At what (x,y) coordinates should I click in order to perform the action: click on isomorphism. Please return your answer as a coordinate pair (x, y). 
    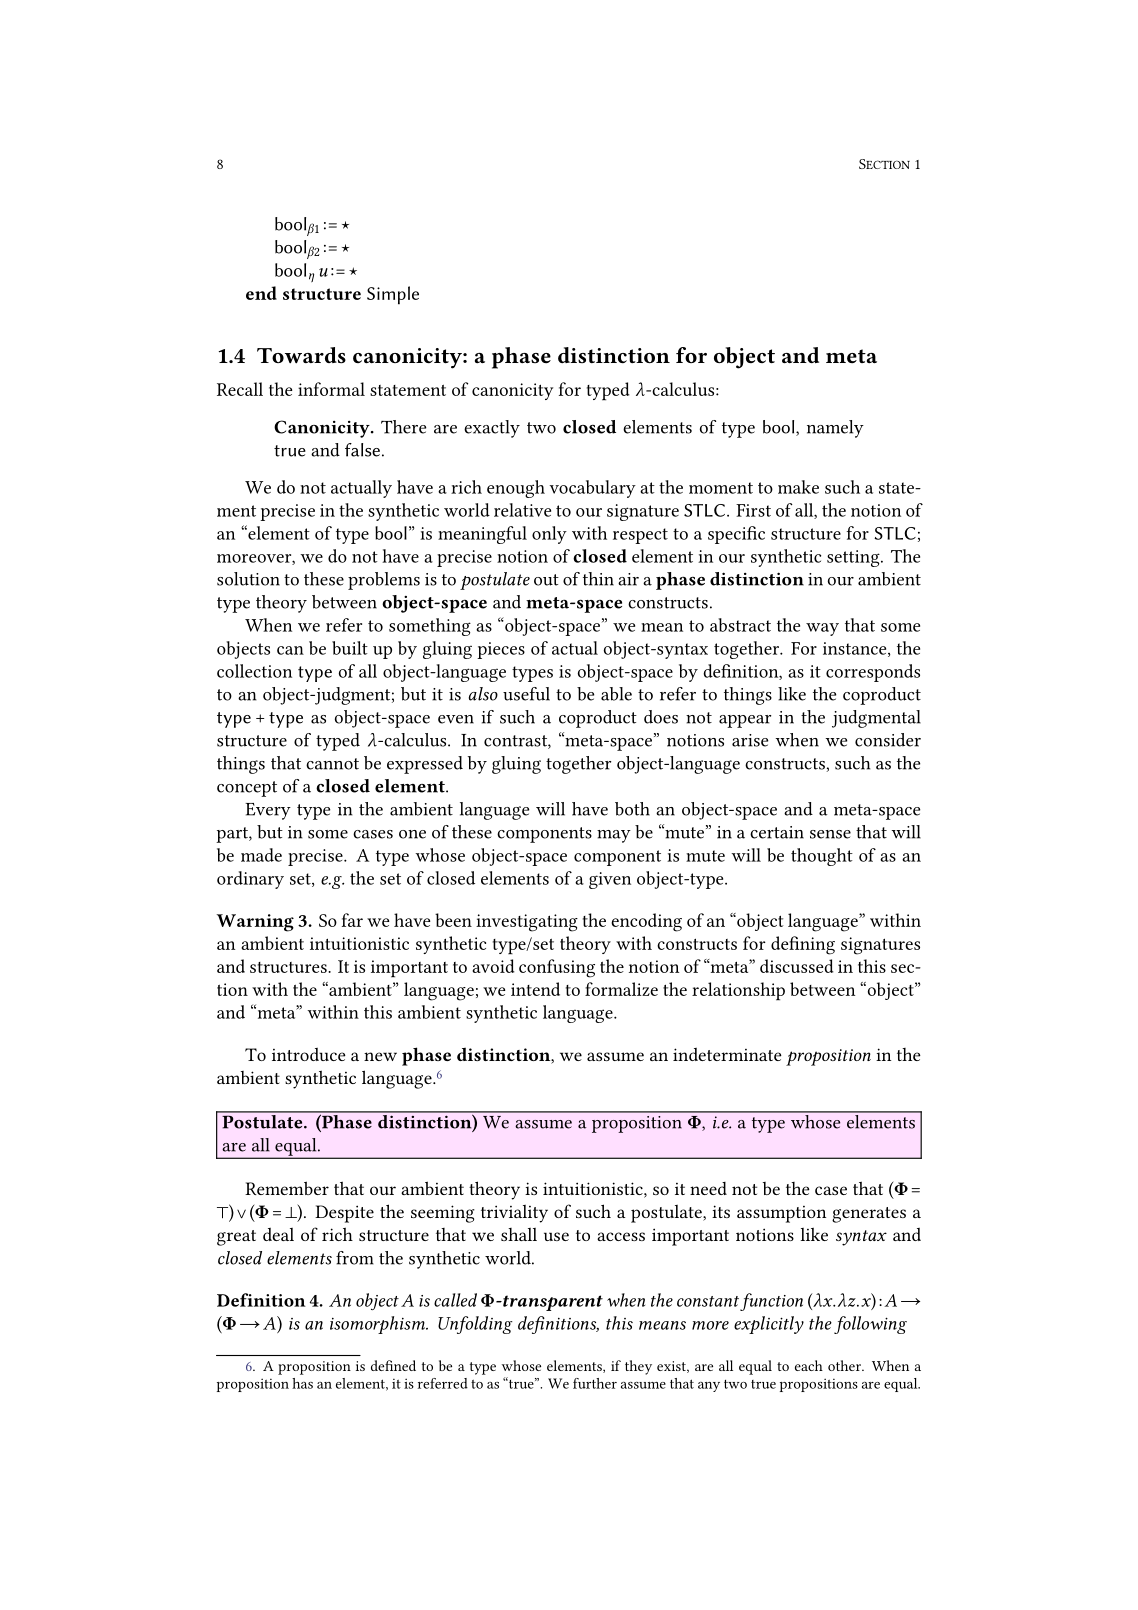
    Looking at the image, I should click on (378, 1325).
